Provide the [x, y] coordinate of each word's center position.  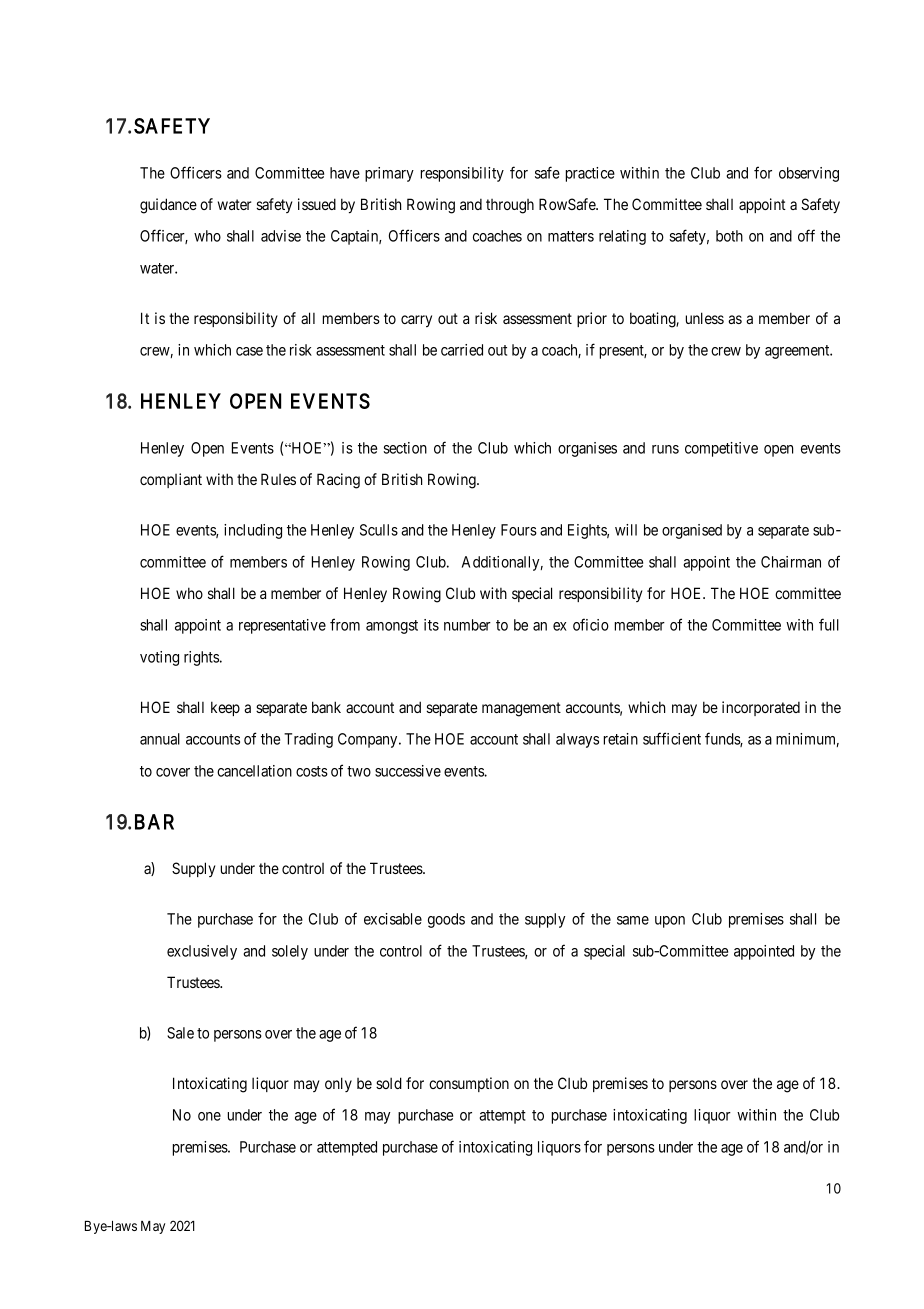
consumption [469, 1084]
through [510, 206]
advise [281, 236]
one [209, 1116]
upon [670, 922]
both [729, 236]
